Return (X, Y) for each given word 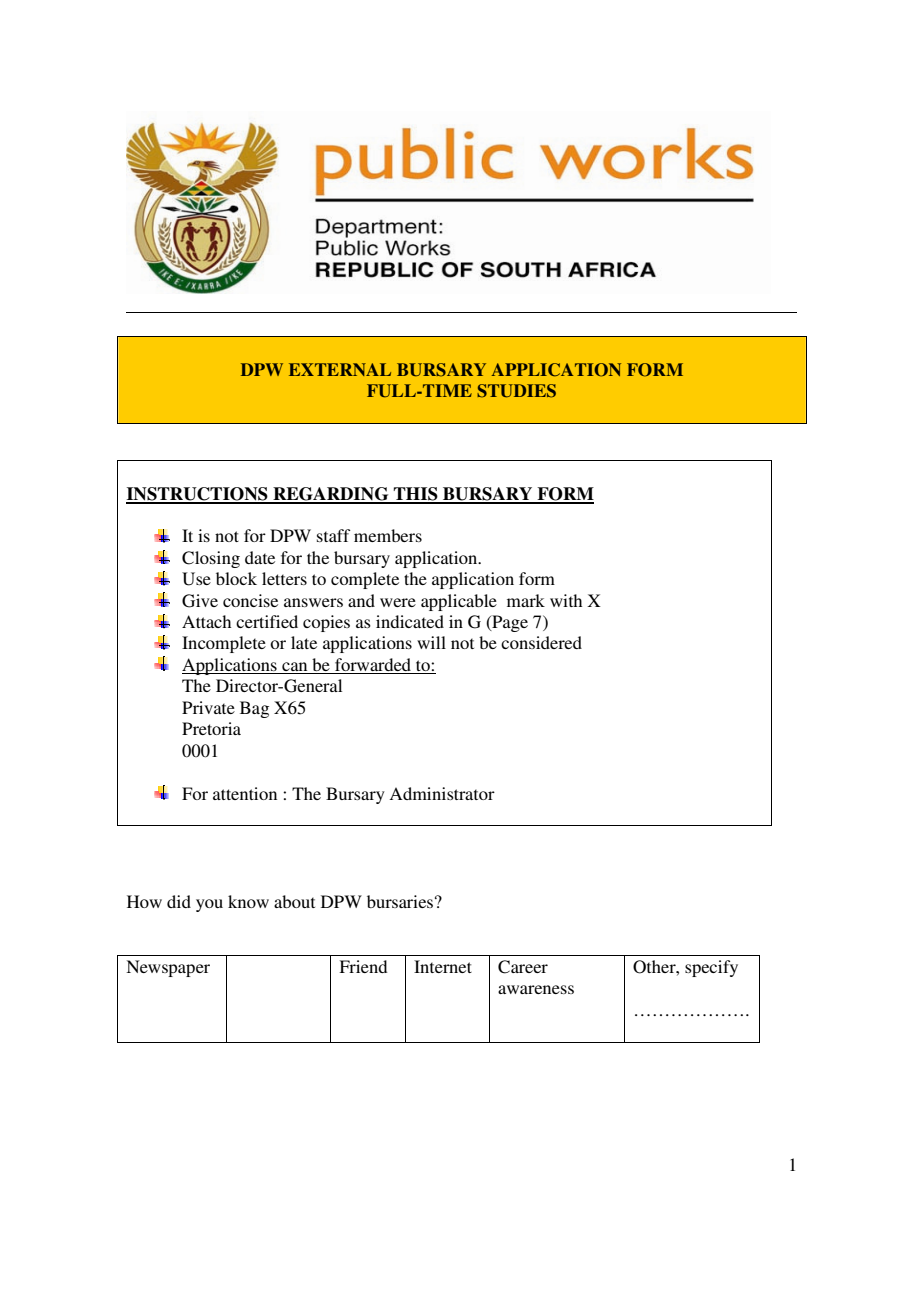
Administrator (442, 793)
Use (196, 579)
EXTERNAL (340, 369)
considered (541, 642)
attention (245, 793)
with (566, 600)
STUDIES (516, 391)
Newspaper (168, 968)
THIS (415, 495)
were (398, 602)
